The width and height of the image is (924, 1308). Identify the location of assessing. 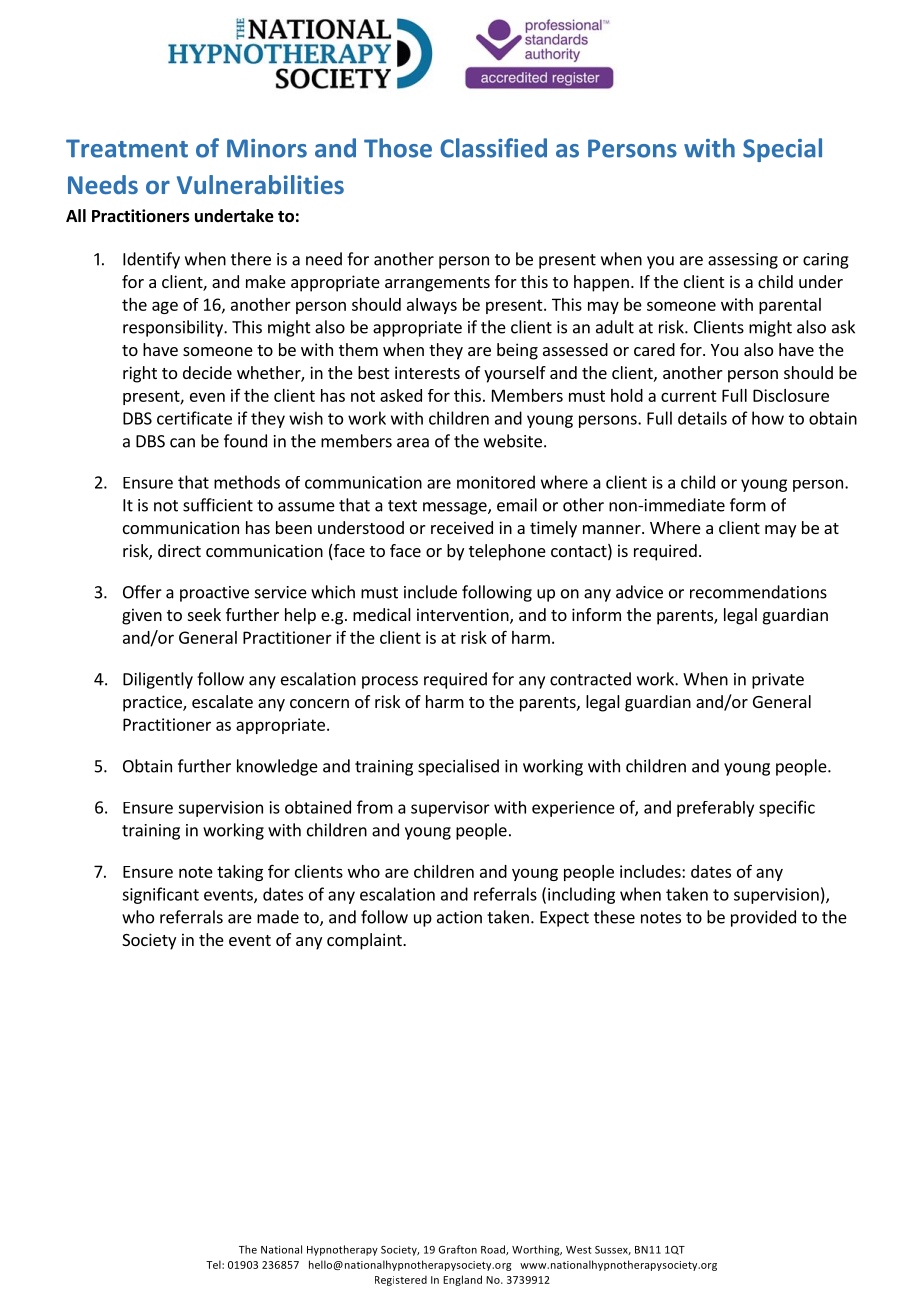
(743, 261).
